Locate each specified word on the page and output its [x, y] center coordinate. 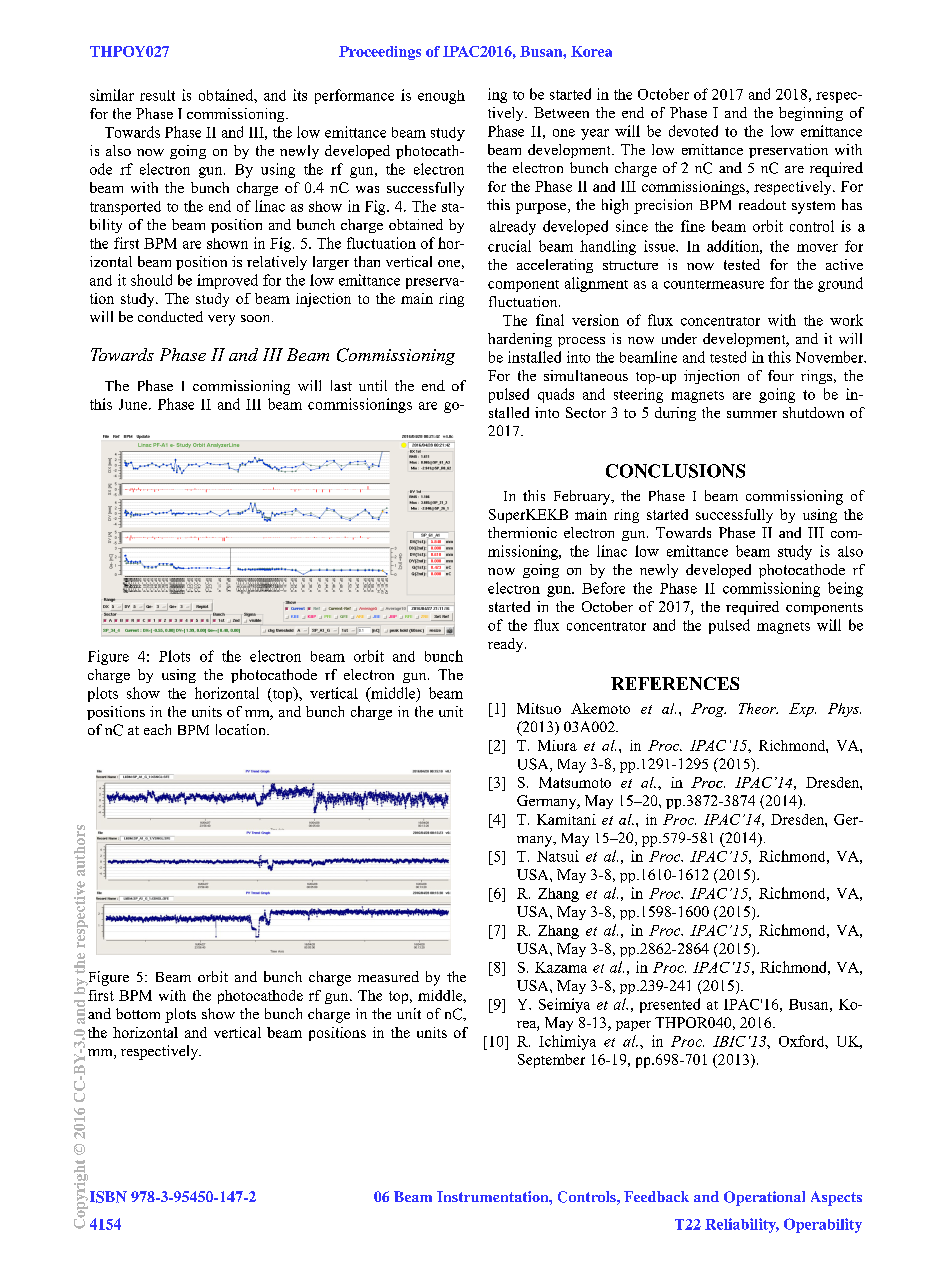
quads [556, 395]
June [134, 404]
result [157, 95]
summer [752, 414]
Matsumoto [575, 782]
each [157, 729]
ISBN [107, 1197]
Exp [802, 710]
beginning [811, 114]
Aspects [836, 1198]
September [551, 1061]
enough [441, 97]
